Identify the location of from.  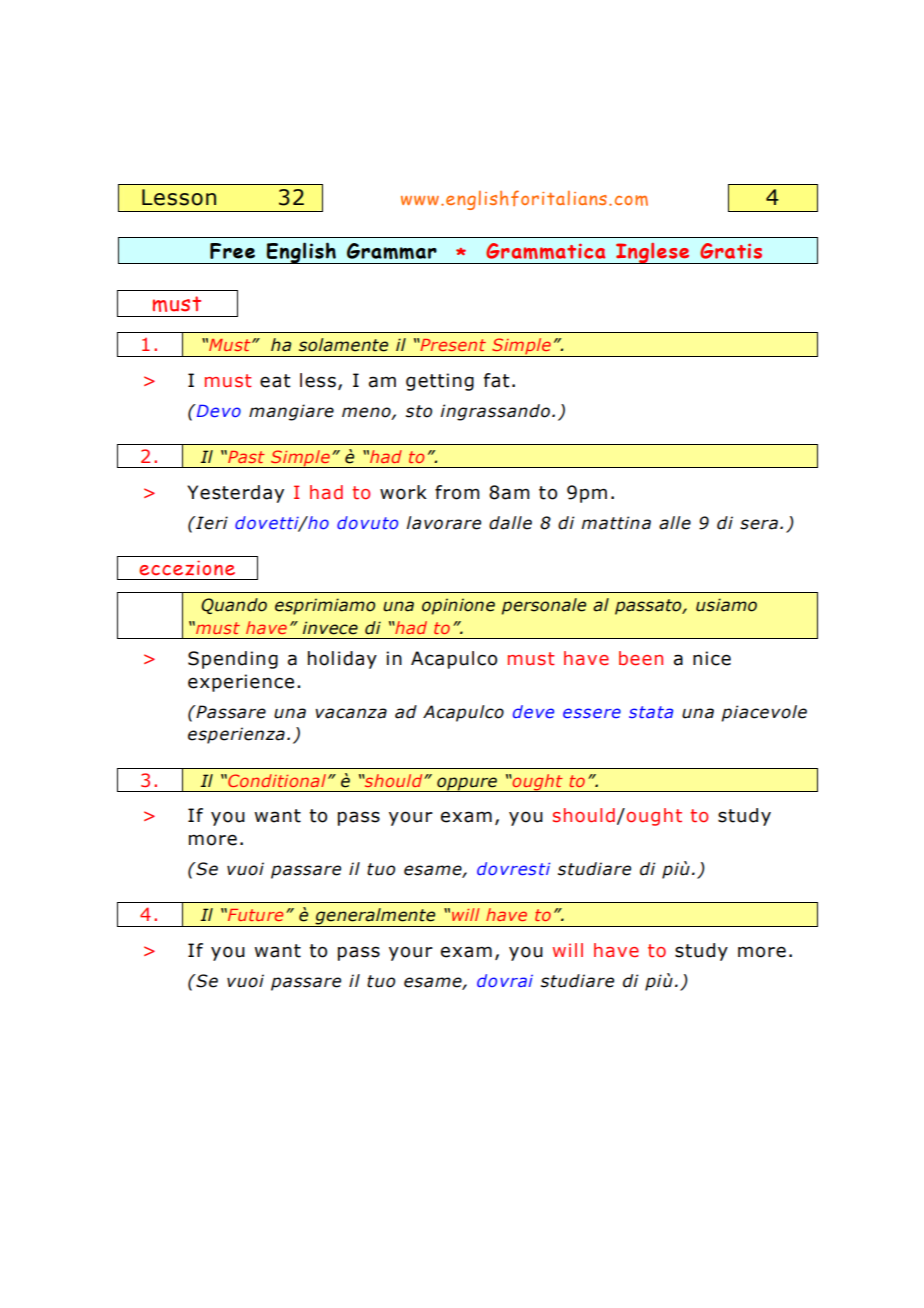
(457, 492).
